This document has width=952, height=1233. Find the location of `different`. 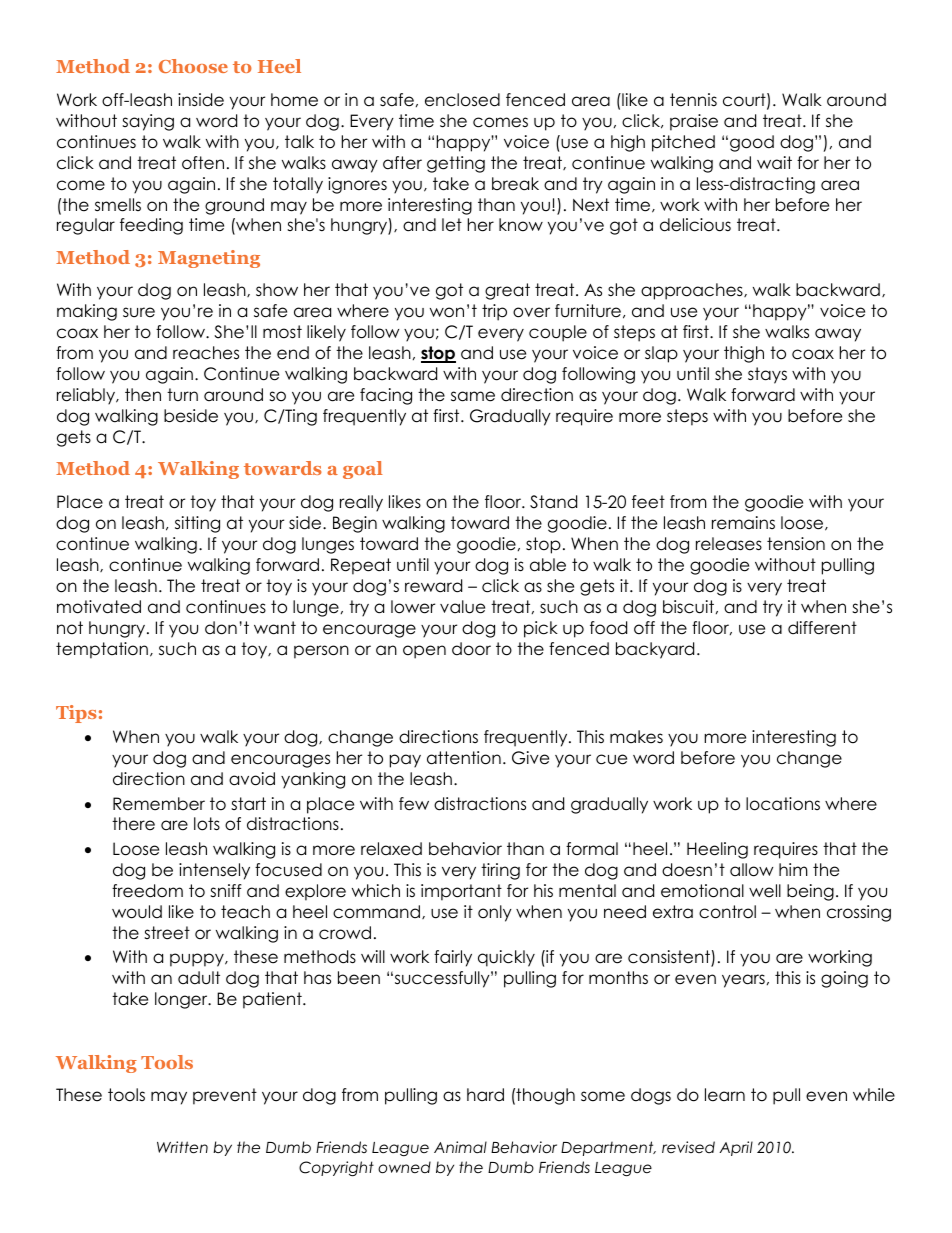

different is located at coordinates (822, 628).
